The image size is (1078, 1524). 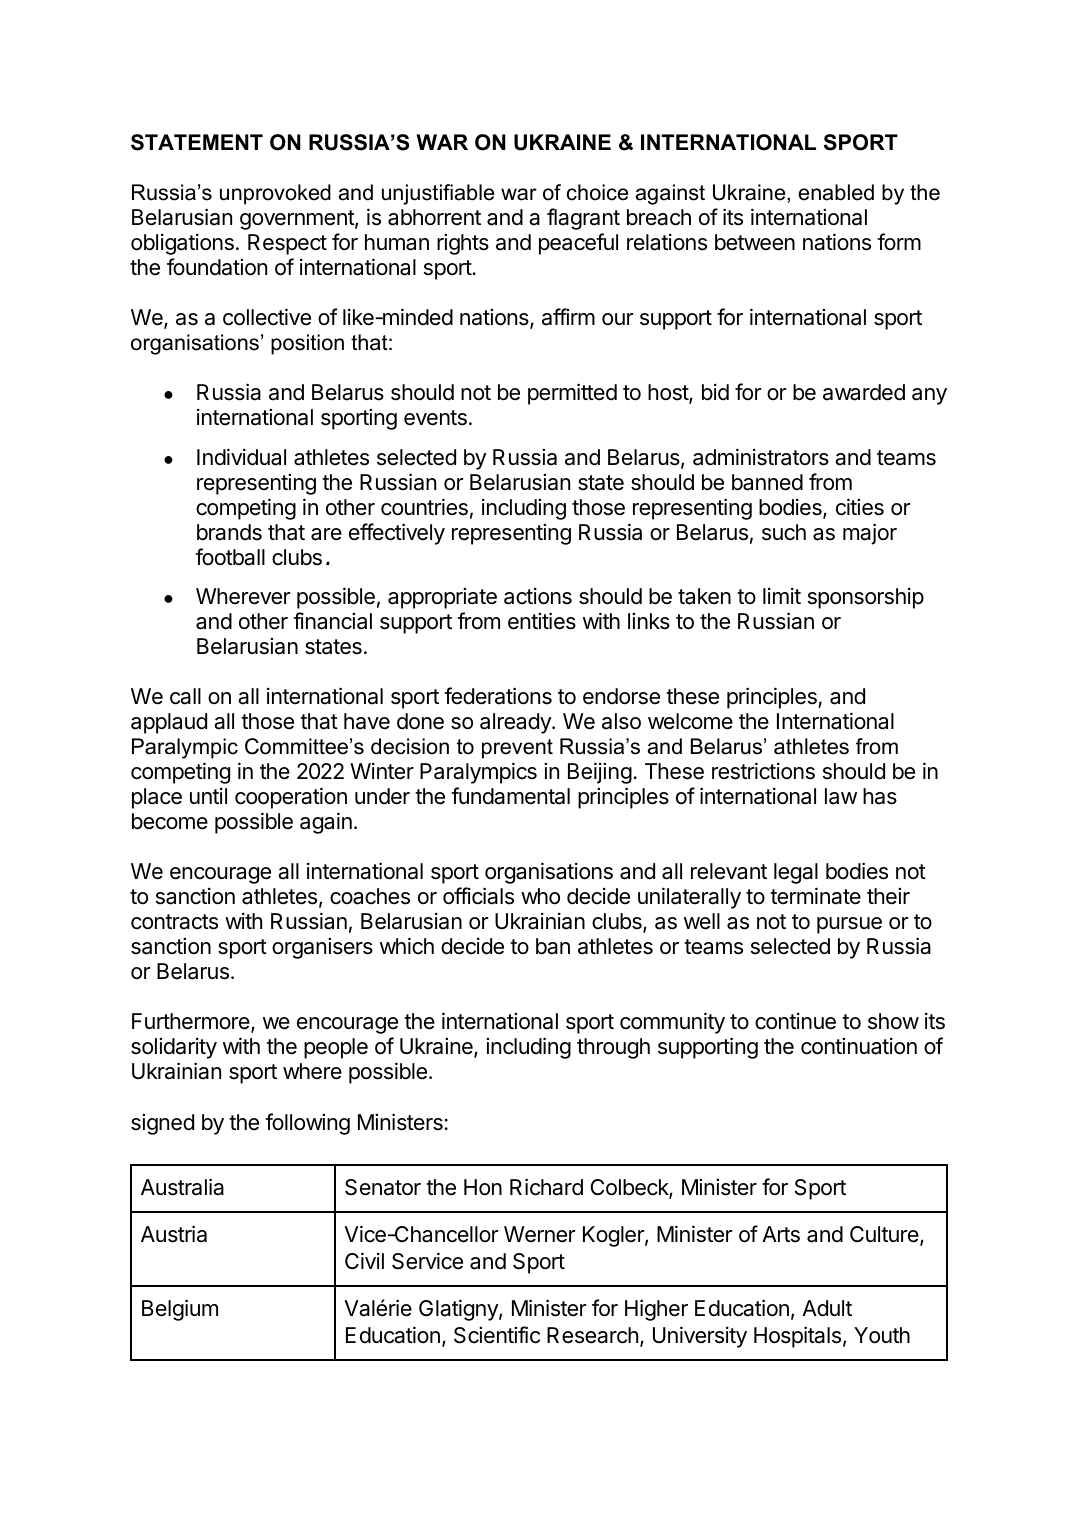 What do you see at coordinates (540, 896) in the screenshot?
I see `who` at bounding box center [540, 896].
